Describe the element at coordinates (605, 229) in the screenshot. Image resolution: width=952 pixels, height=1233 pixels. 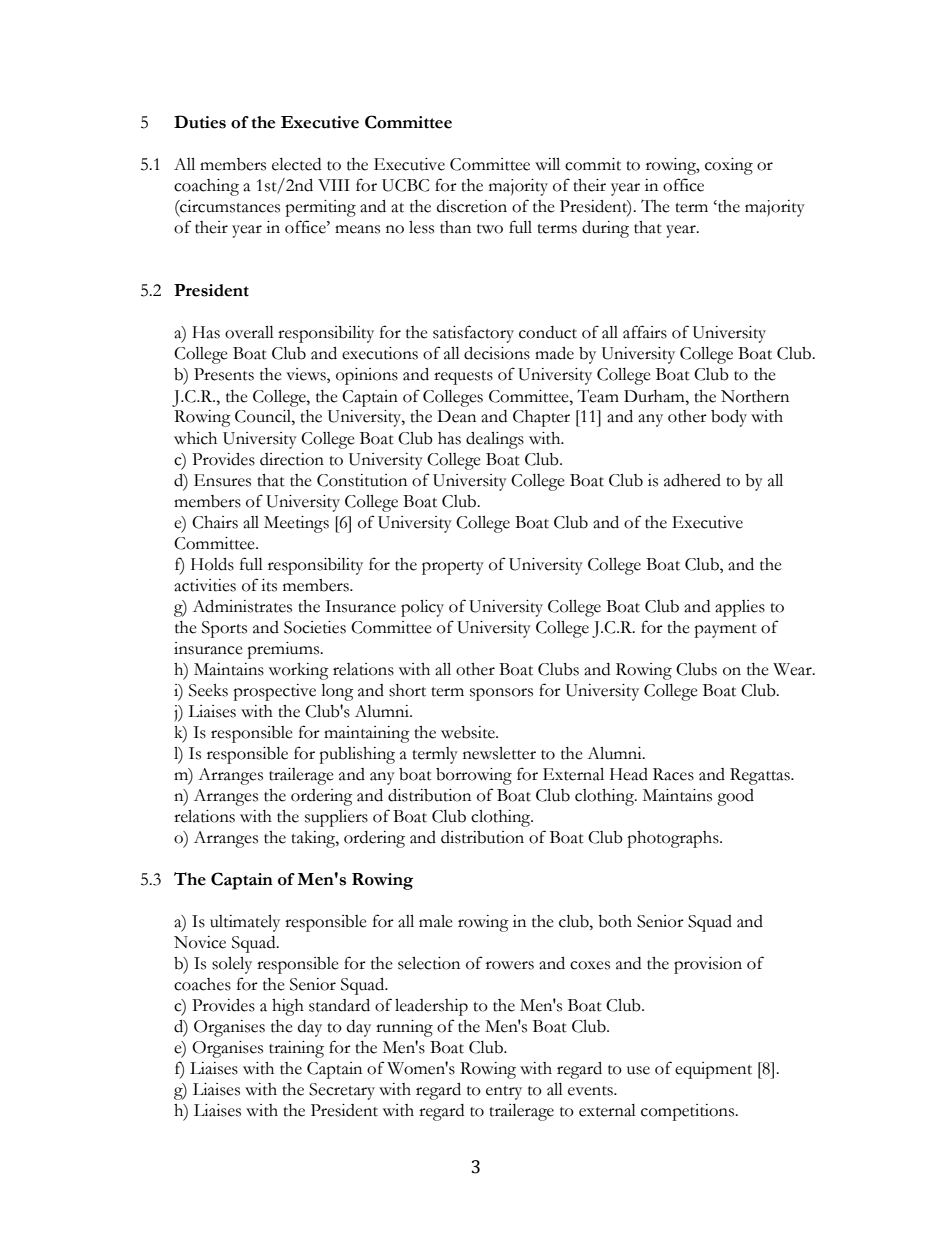
I see `during` at that location.
